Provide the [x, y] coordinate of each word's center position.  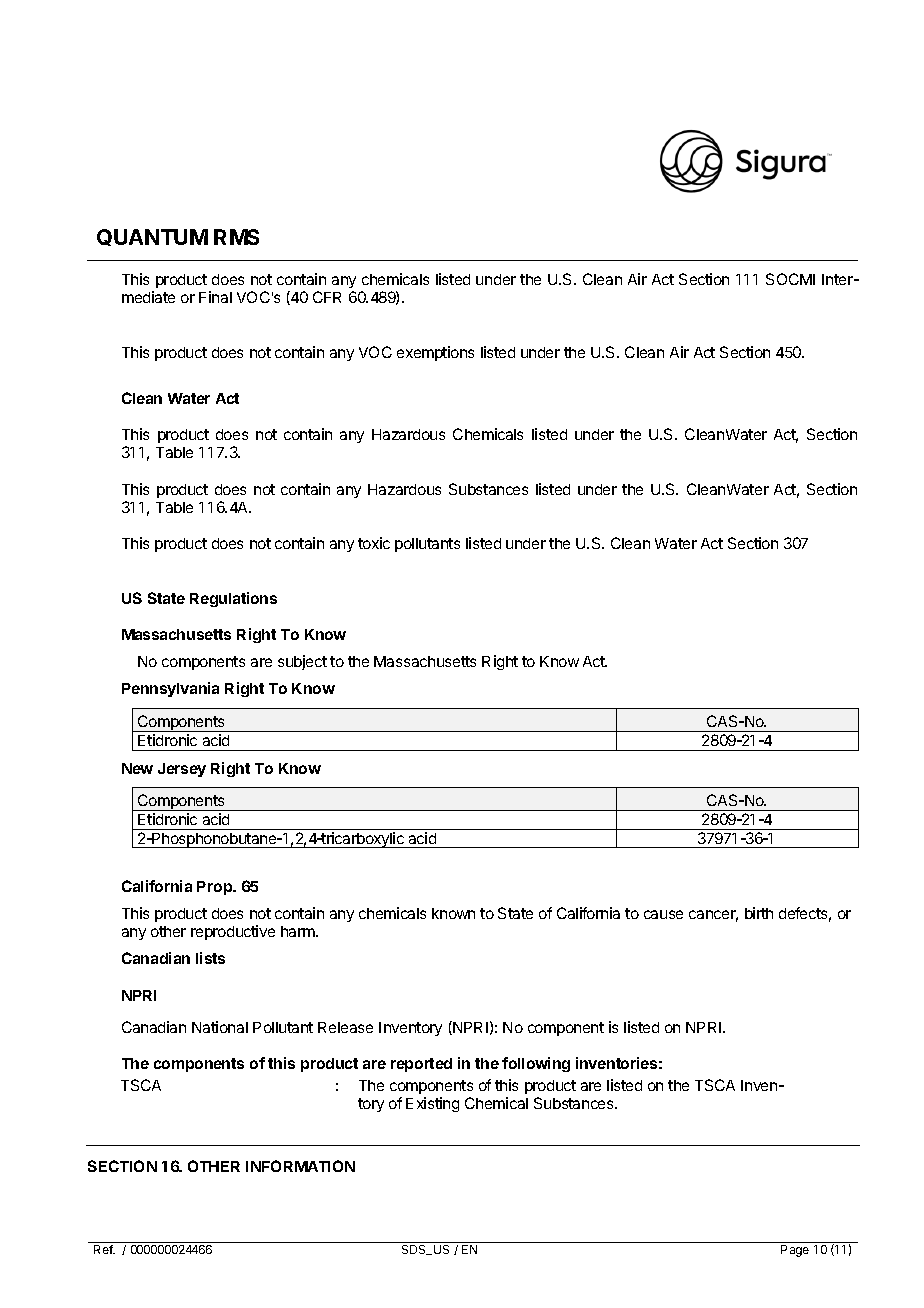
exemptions [435, 353]
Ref [104, 1249]
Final [215, 297]
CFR [327, 297]
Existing [432, 1104]
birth [759, 913]
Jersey [182, 770]
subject [302, 662]
